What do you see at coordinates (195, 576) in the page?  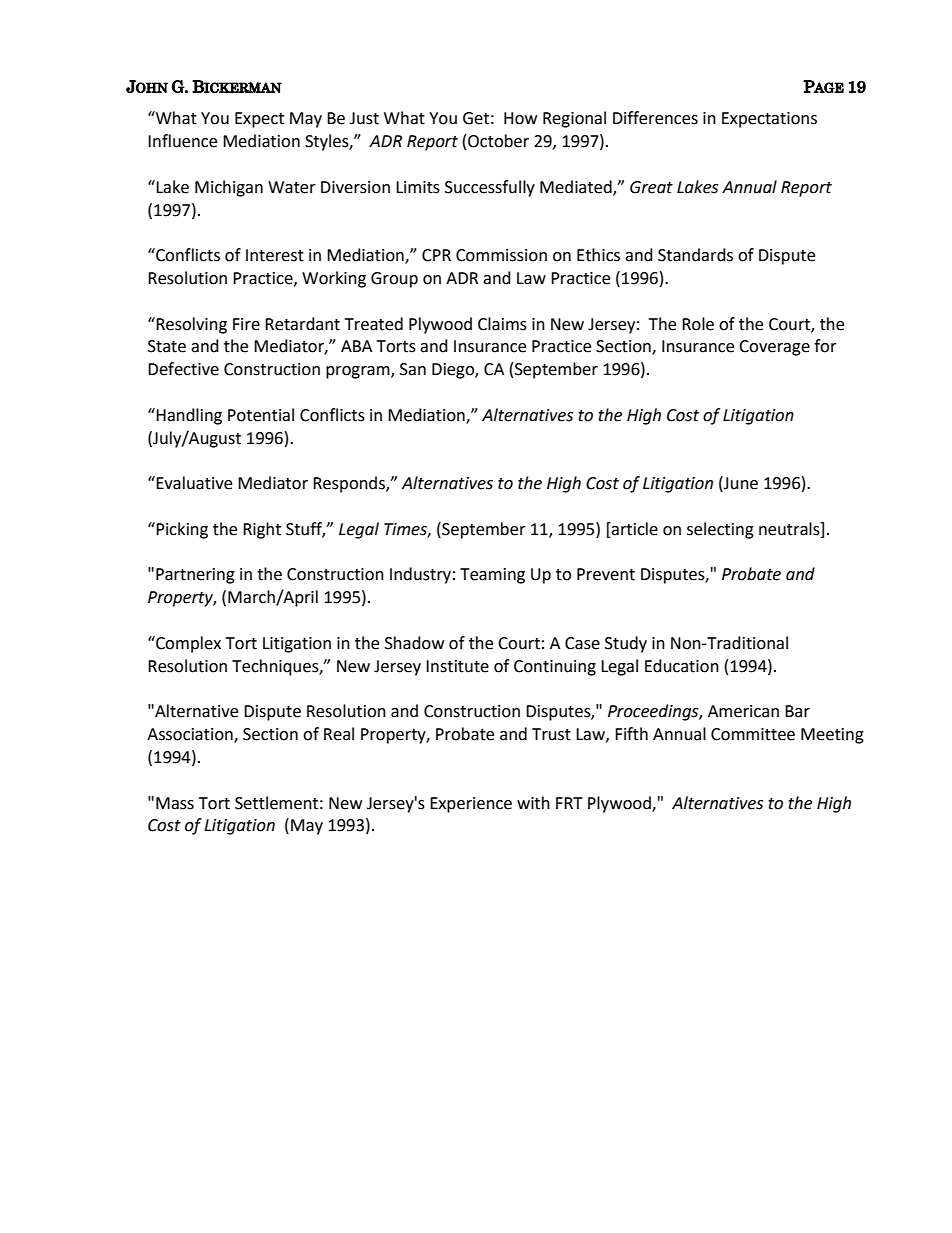 I see `Partnering` at bounding box center [195, 576].
